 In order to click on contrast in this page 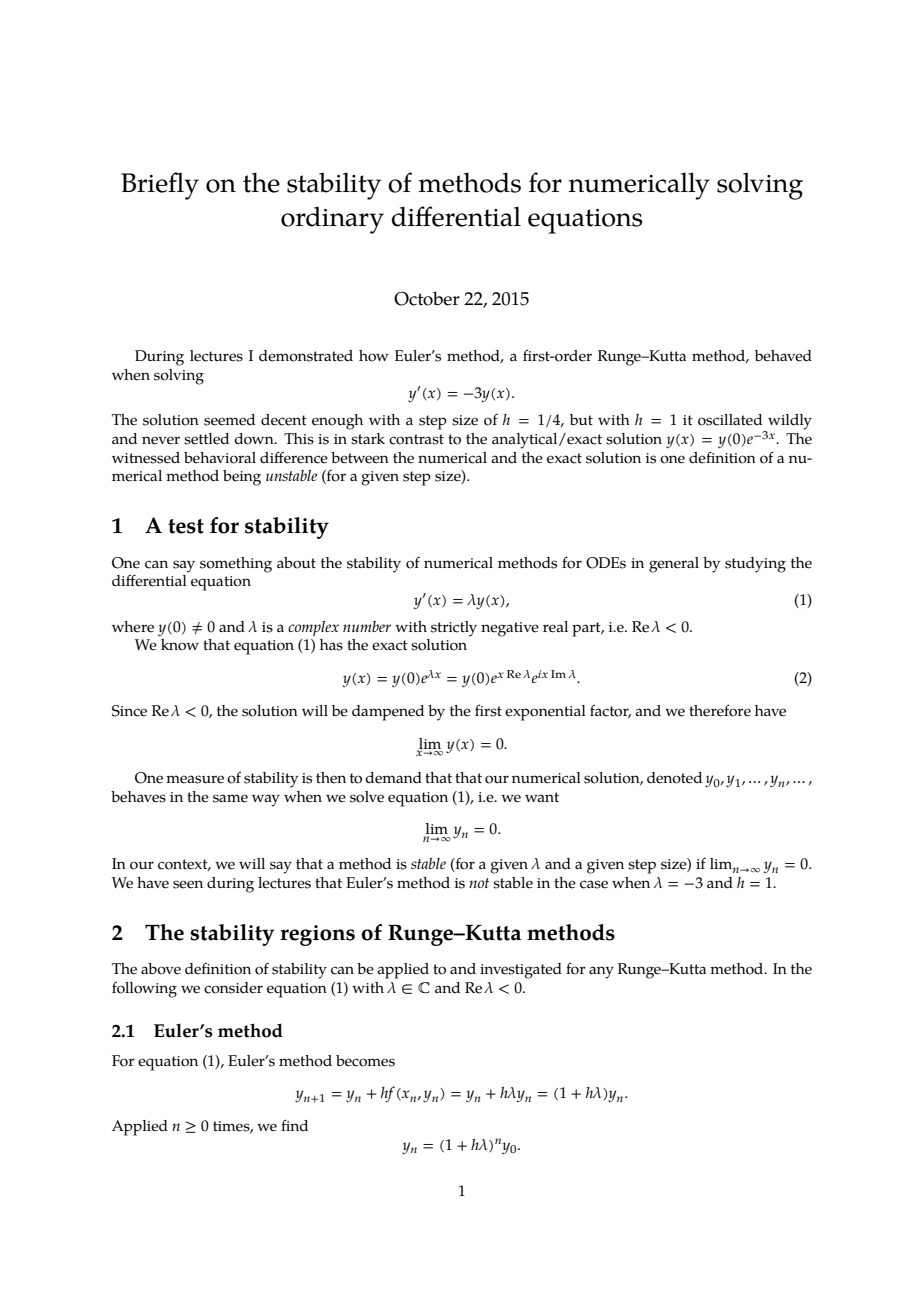, I will do `click(416, 439)`.
